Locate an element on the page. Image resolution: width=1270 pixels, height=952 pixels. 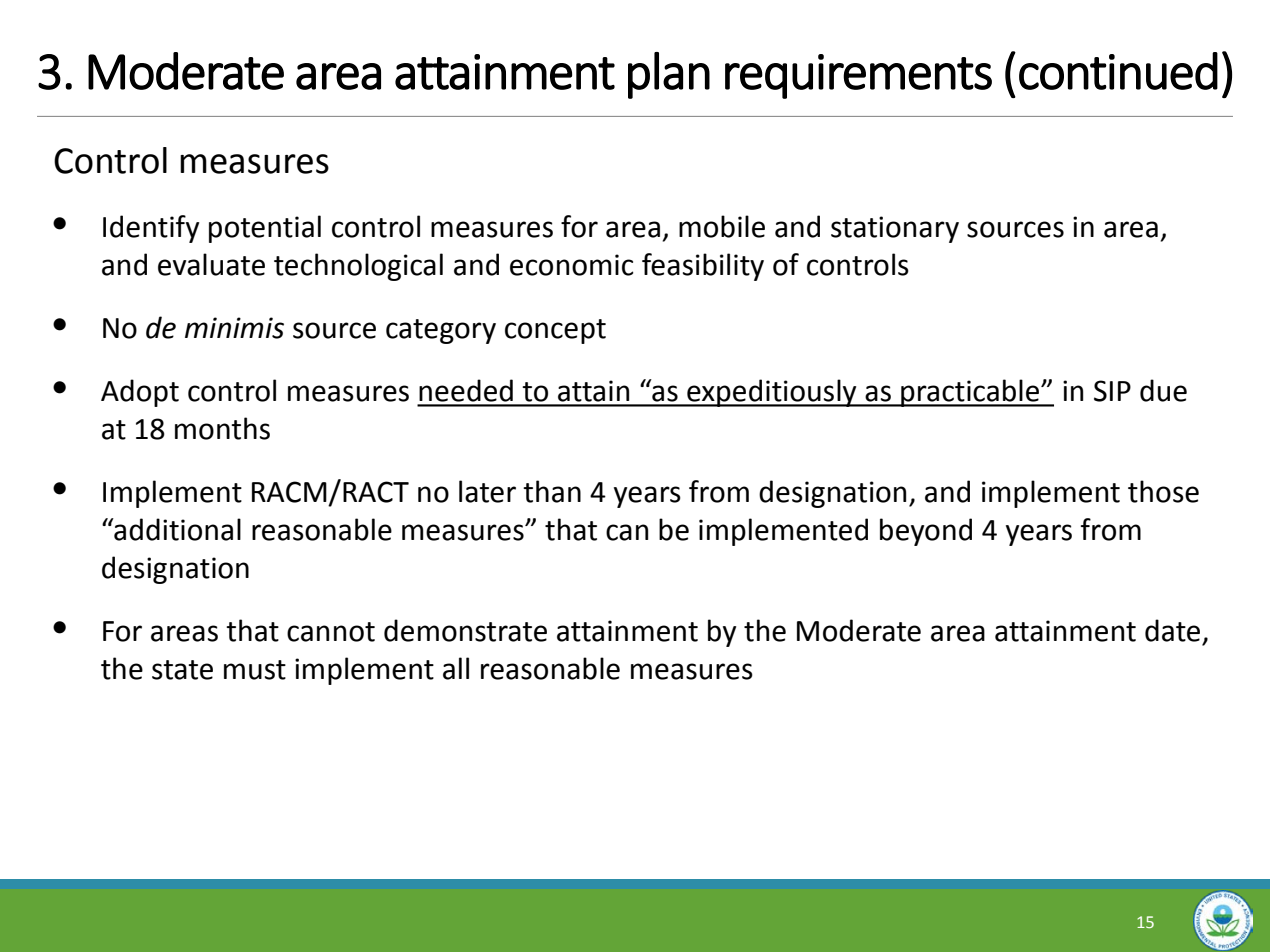
date is located at coordinates (1172, 630).
